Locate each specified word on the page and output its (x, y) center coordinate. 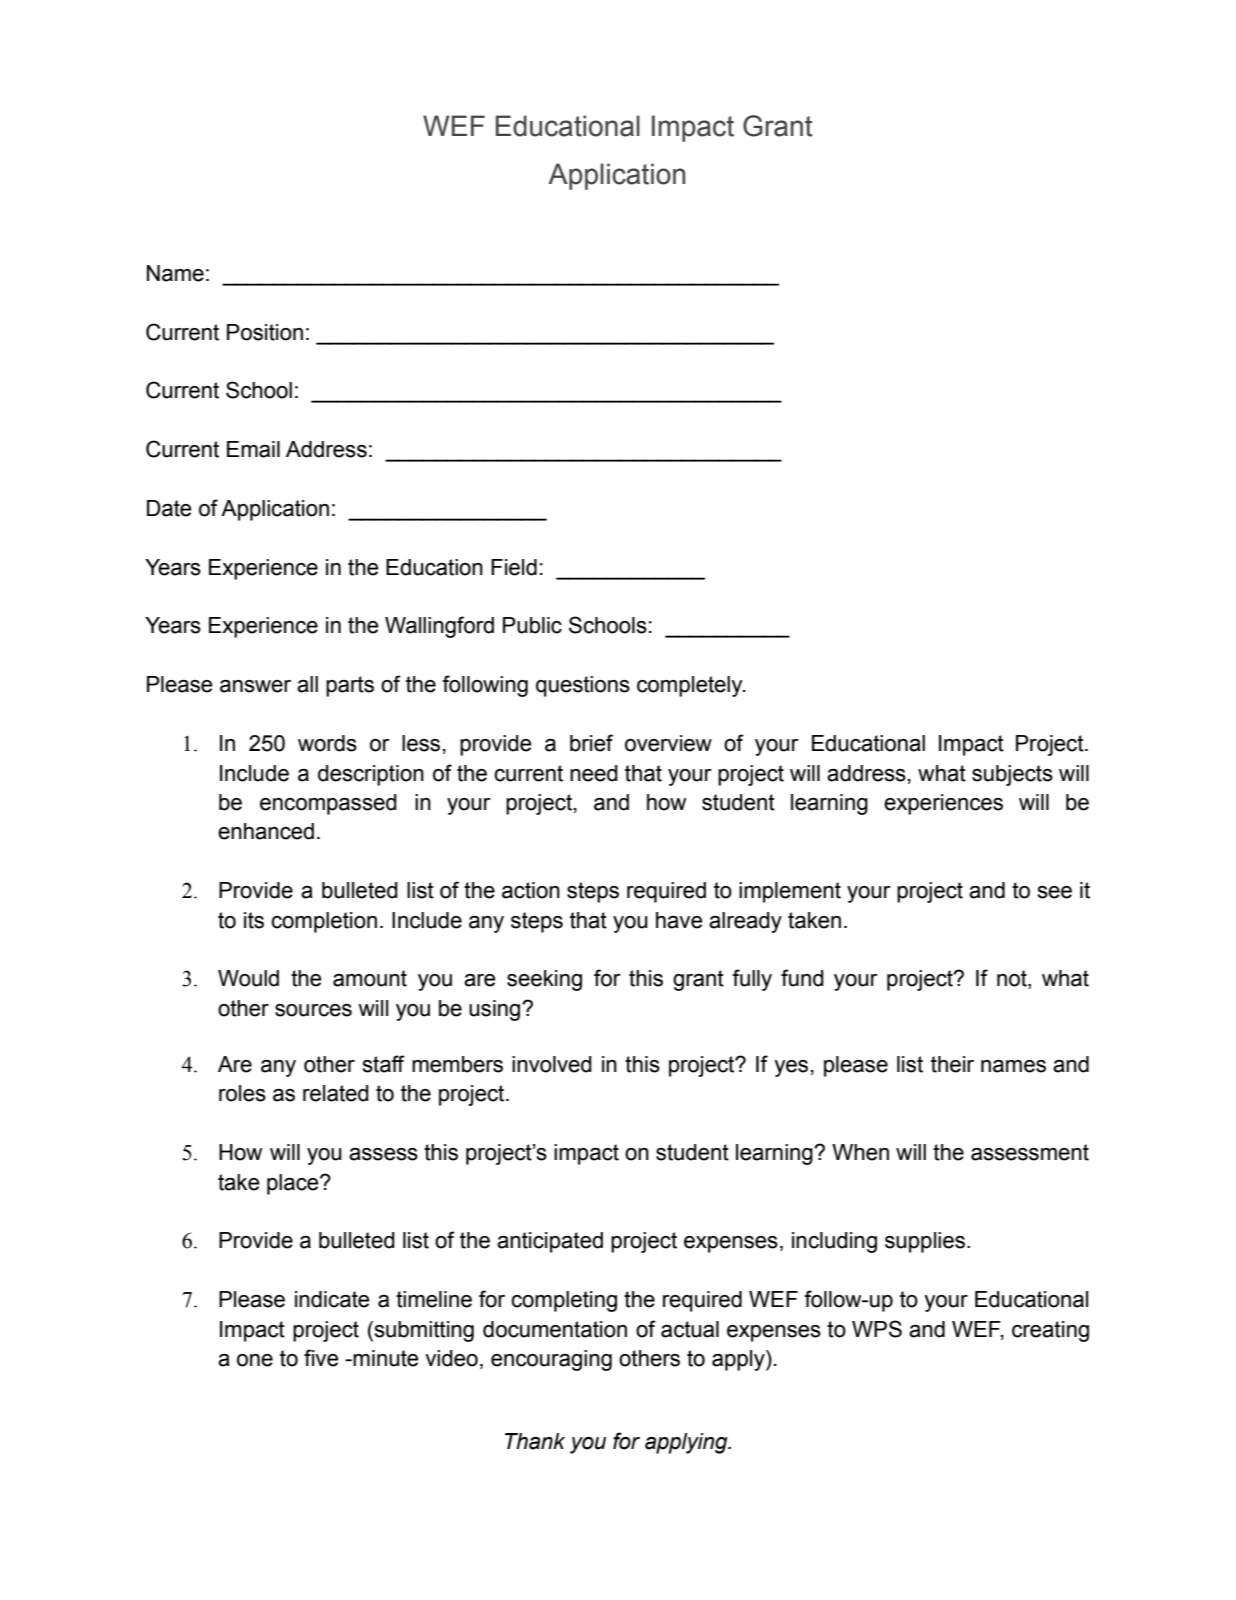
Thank (535, 1441)
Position (265, 332)
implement (790, 892)
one (255, 1360)
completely (691, 686)
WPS (877, 1329)
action (531, 890)
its (254, 920)
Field (514, 567)
